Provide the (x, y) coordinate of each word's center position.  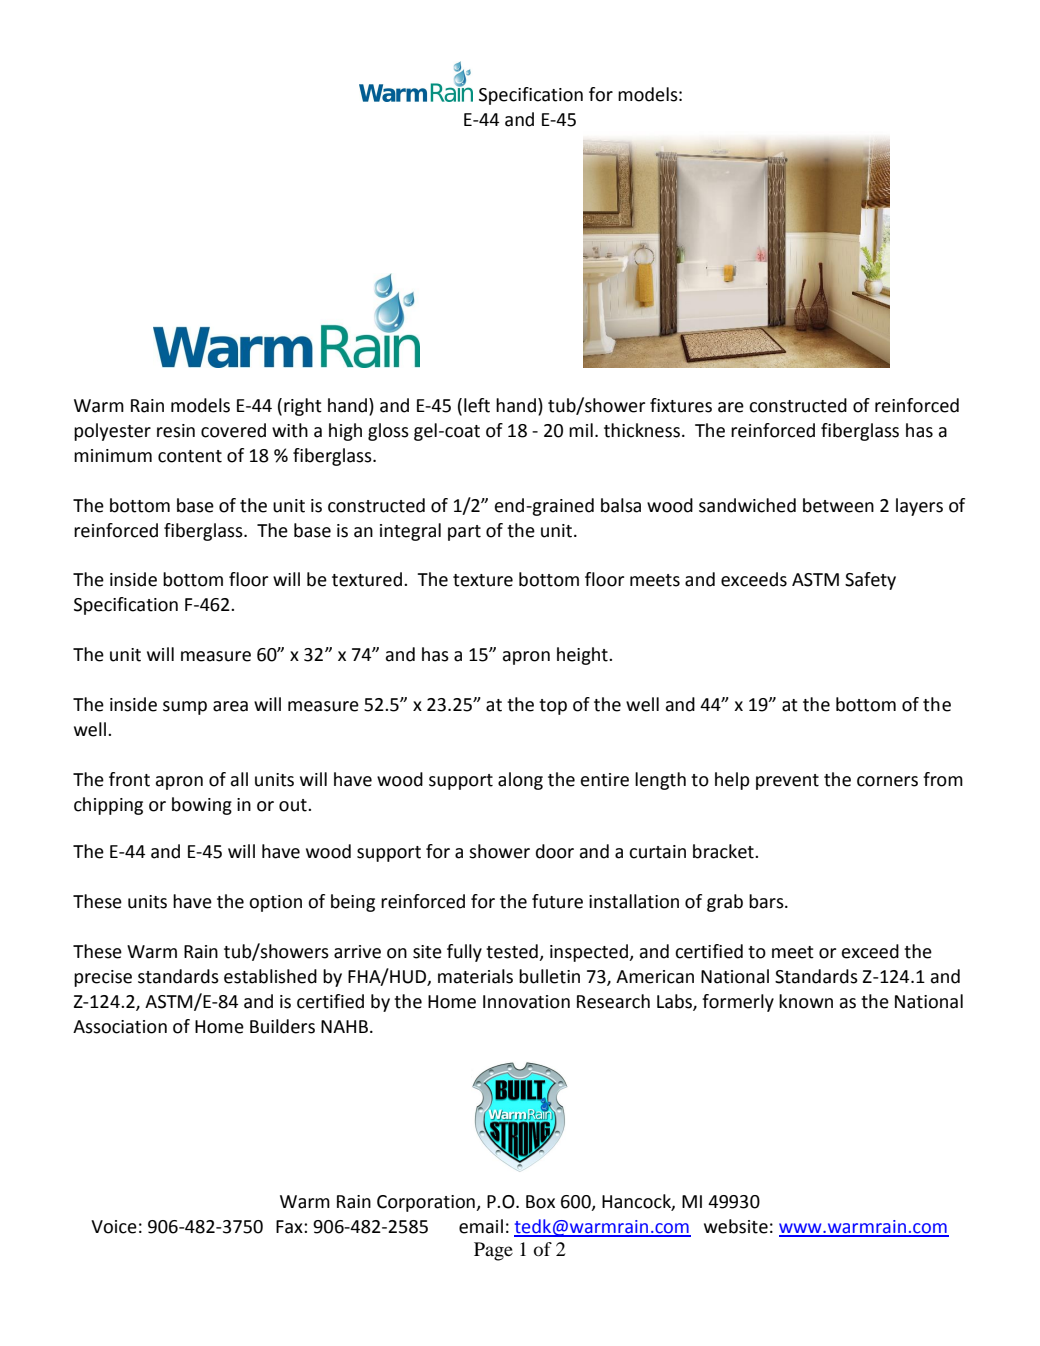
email (481, 1226)
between (838, 505)
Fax (290, 1227)
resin (176, 431)
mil (581, 430)
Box (540, 1202)
